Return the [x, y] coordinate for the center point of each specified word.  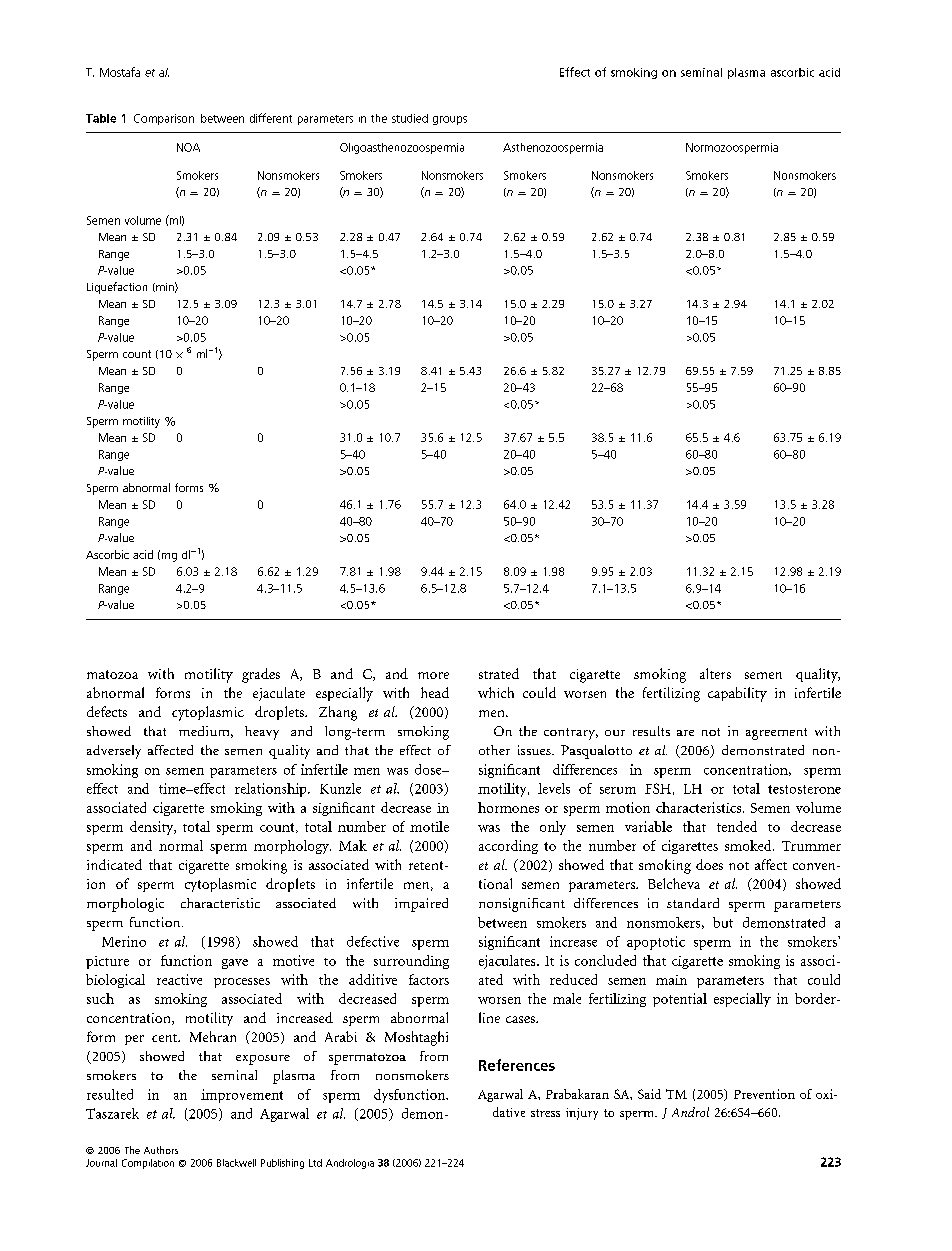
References [517, 1065]
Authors [161, 1150]
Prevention [764, 1094]
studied [410, 118]
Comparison [164, 119]
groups [450, 120]
